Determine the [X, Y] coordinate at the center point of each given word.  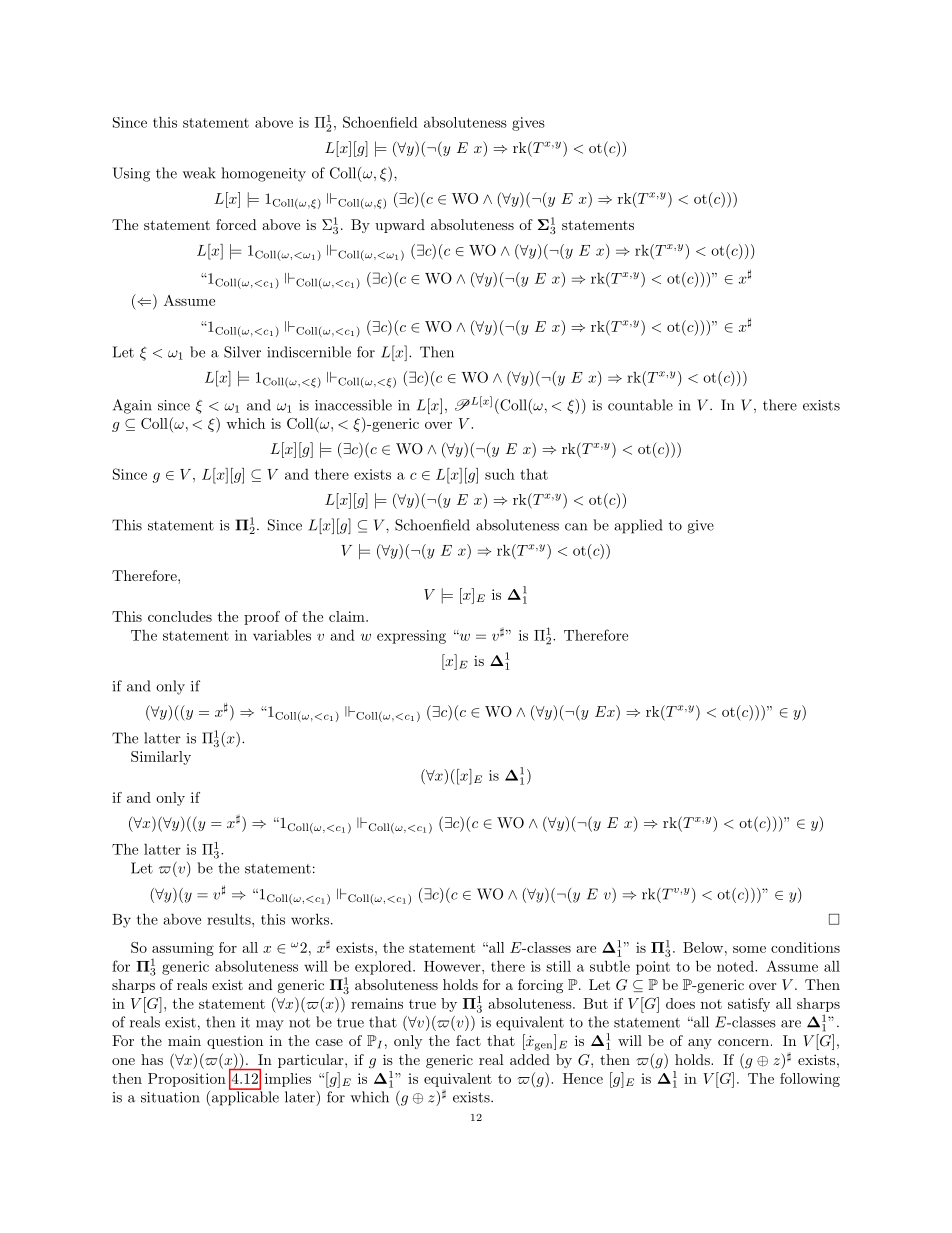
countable [640, 405]
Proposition [187, 1080]
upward [400, 226]
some [749, 949]
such [500, 474]
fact [468, 1040]
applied [638, 526]
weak [198, 173]
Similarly [161, 758]
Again [132, 406]
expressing [411, 637]
